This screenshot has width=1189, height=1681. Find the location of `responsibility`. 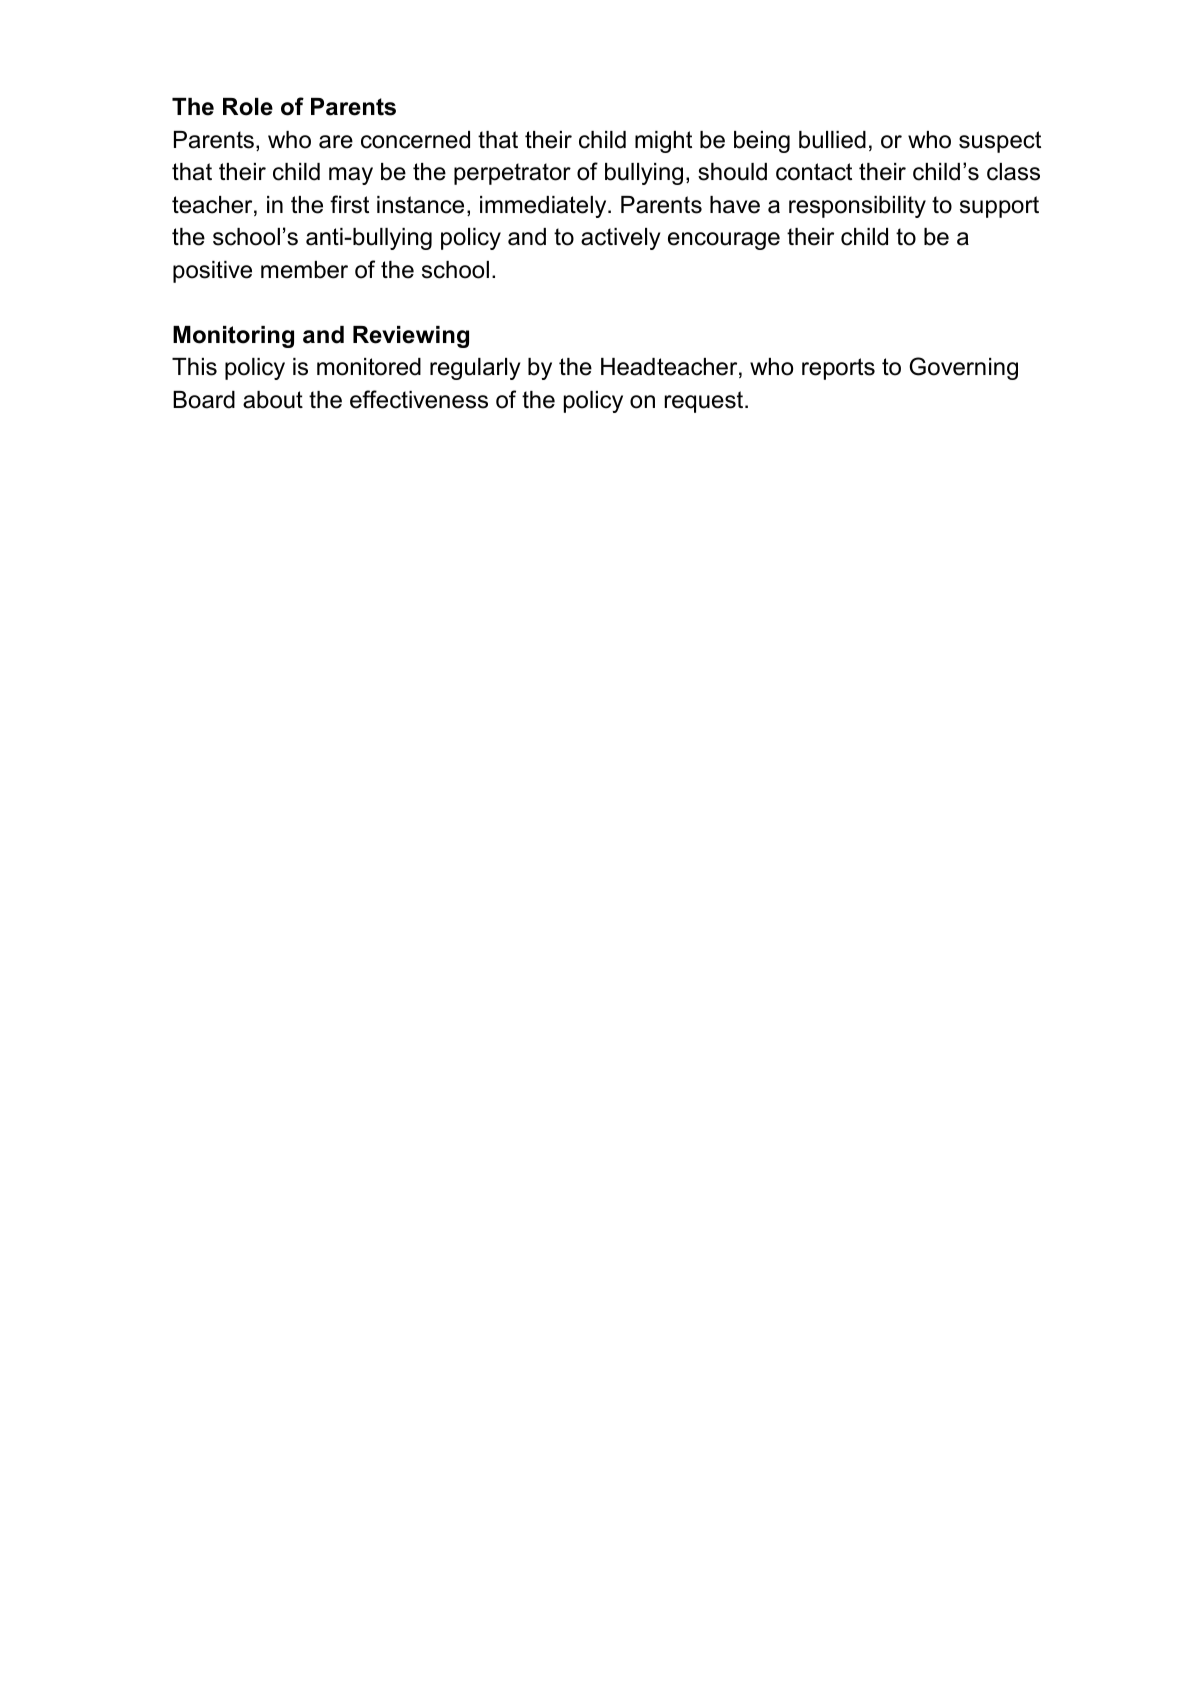

responsibility is located at coordinates (857, 207).
